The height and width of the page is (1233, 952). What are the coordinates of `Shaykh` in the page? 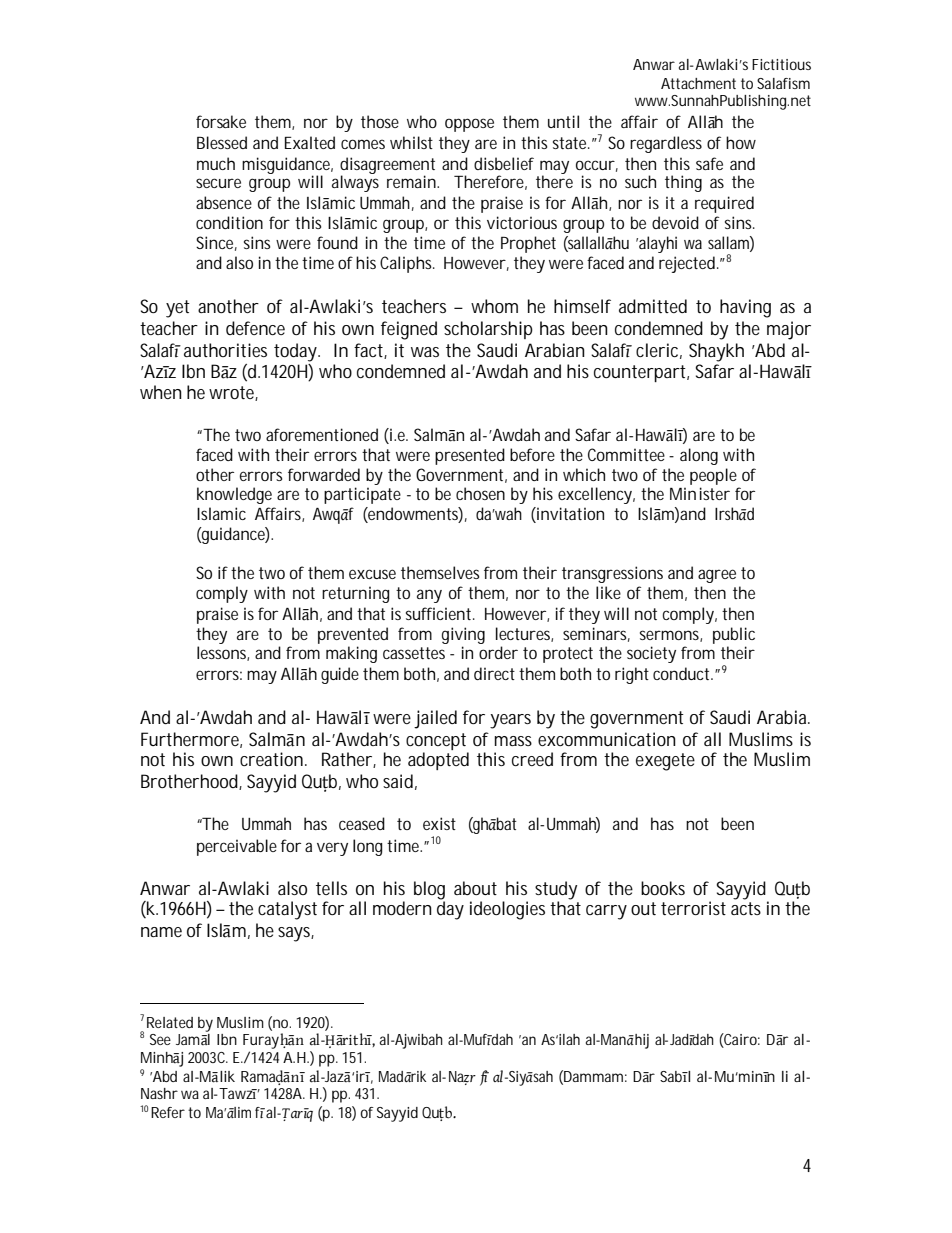 It's located at (716, 352).
